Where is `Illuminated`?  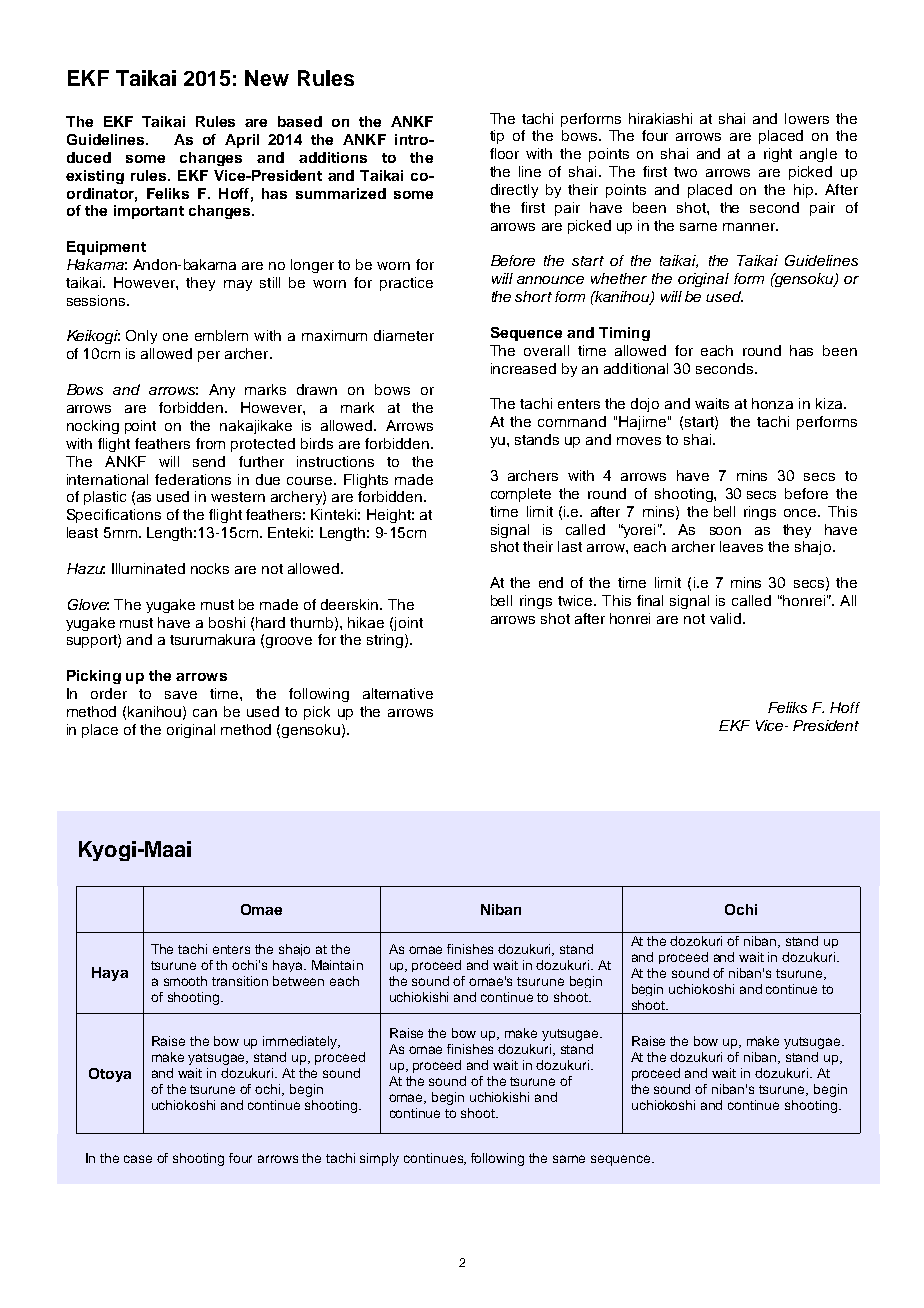
Illuminated is located at coordinates (148, 568).
